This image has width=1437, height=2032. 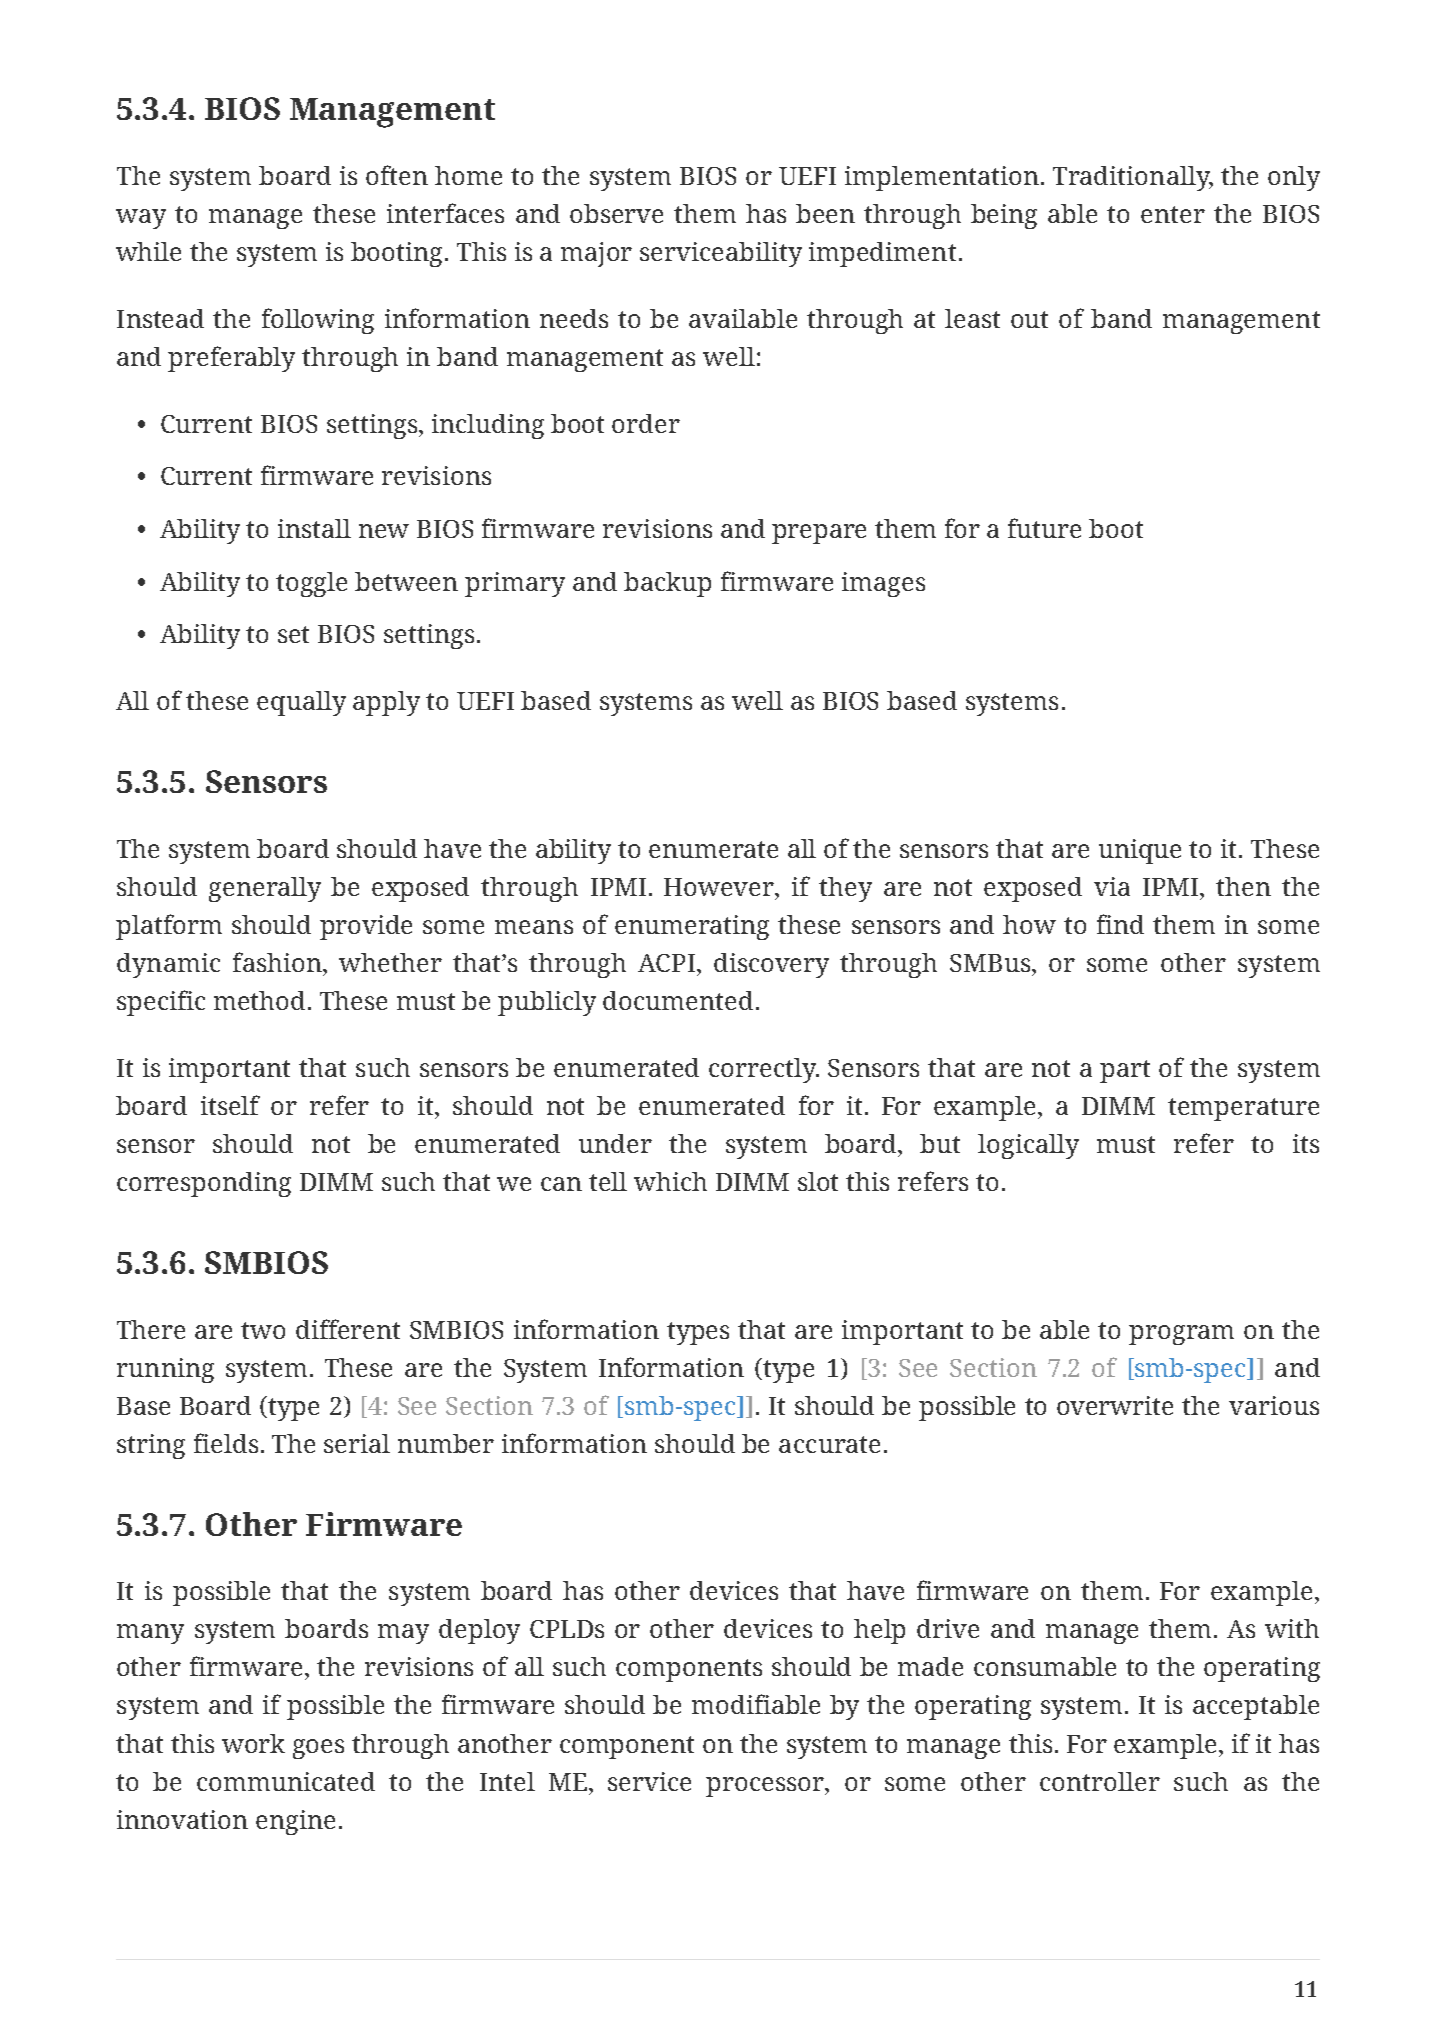 What do you see at coordinates (148, 251) in the image?
I see `while` at bounding box center [148, 251].
